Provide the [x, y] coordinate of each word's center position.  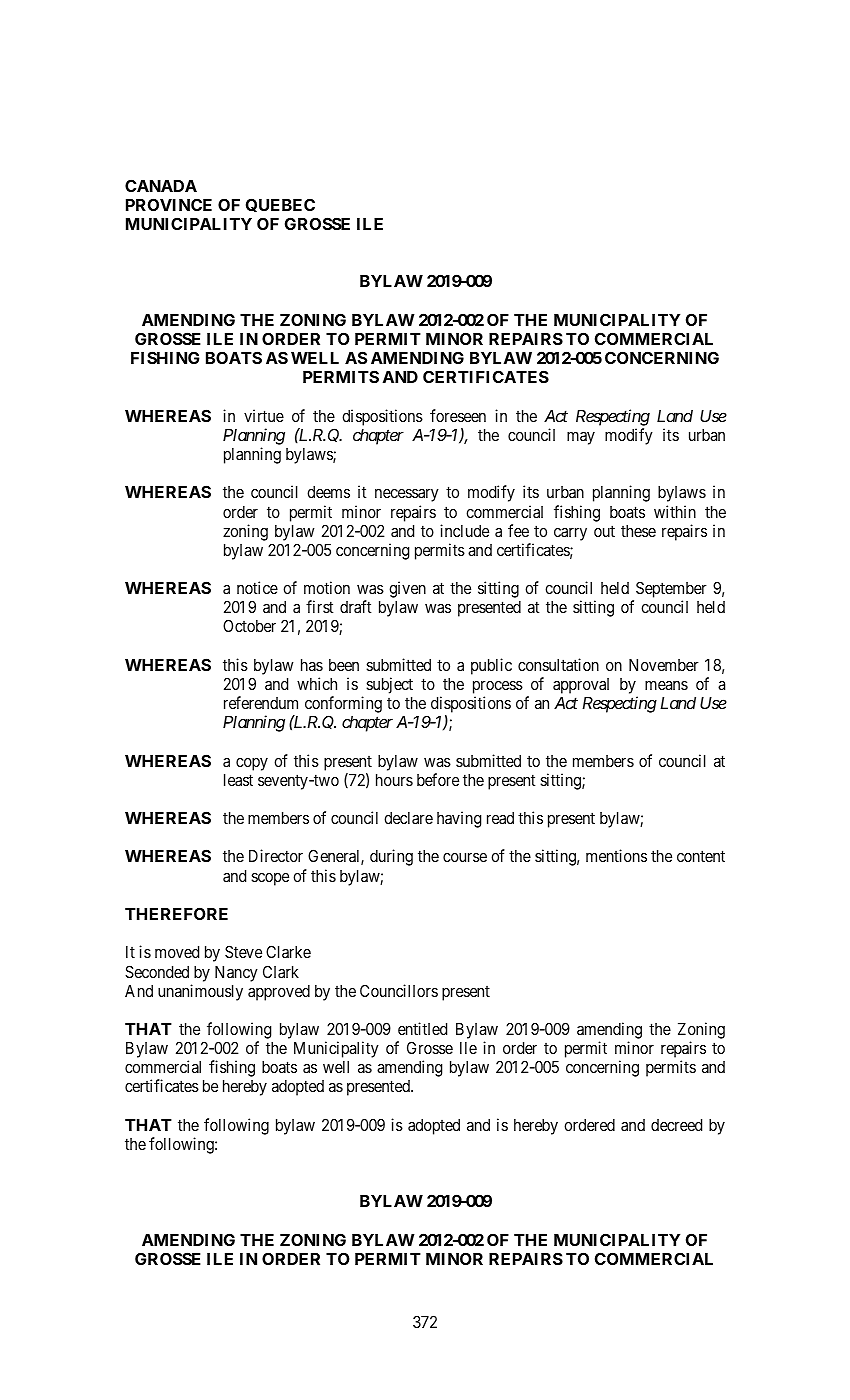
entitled [422, 1028]
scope [270, 879]
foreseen [458, 415]
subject [389, 685]
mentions [616, 855]
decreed [676, 1125]
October [249, 625]
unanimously [200, 992]
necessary [407, 495]
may [581, 438]
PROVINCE [169, 204]
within [675, 511]
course [465, 857]
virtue [264, 415]
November [664, 665]
